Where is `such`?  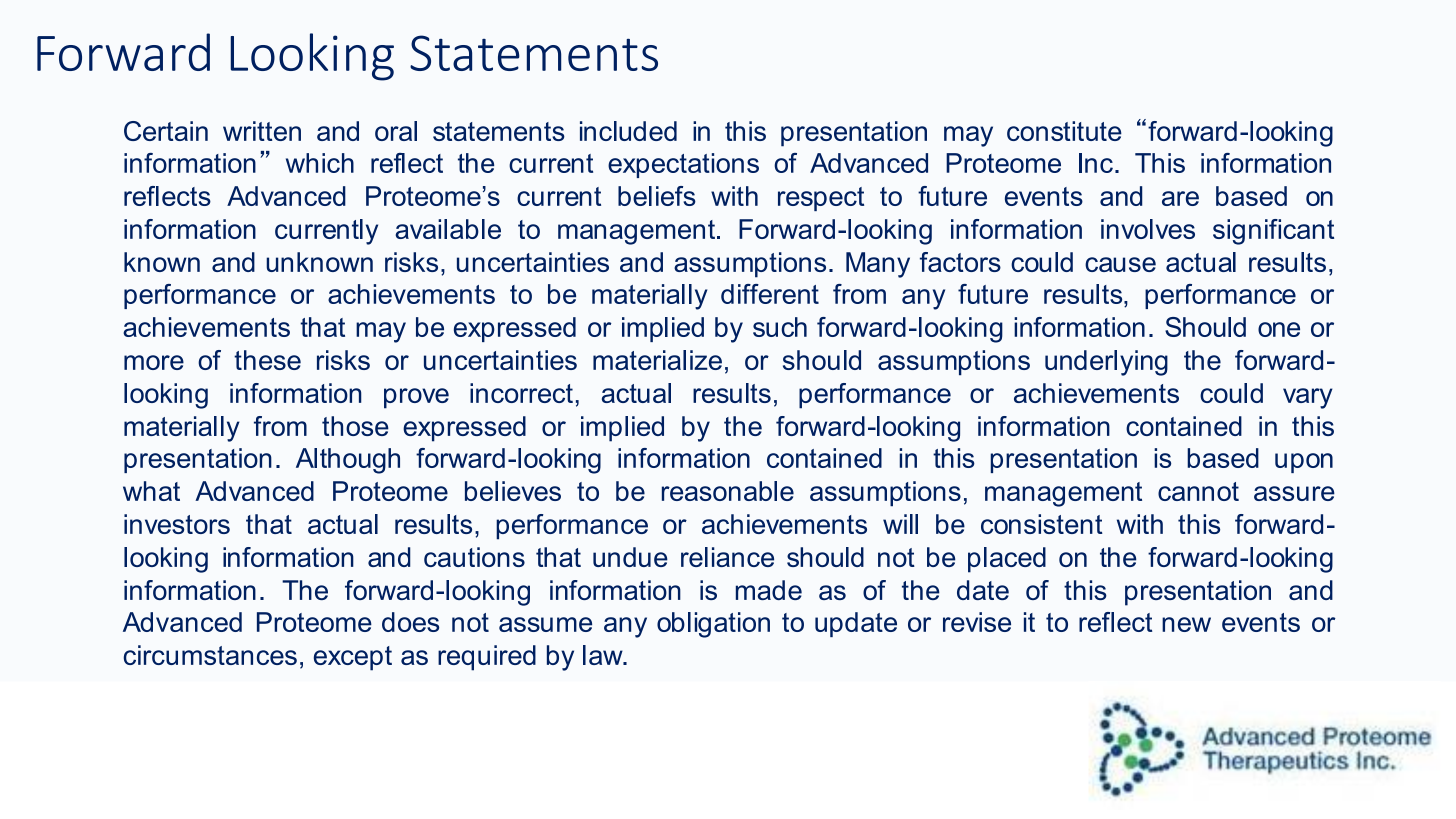
such is located at coordinates (780, 327).
